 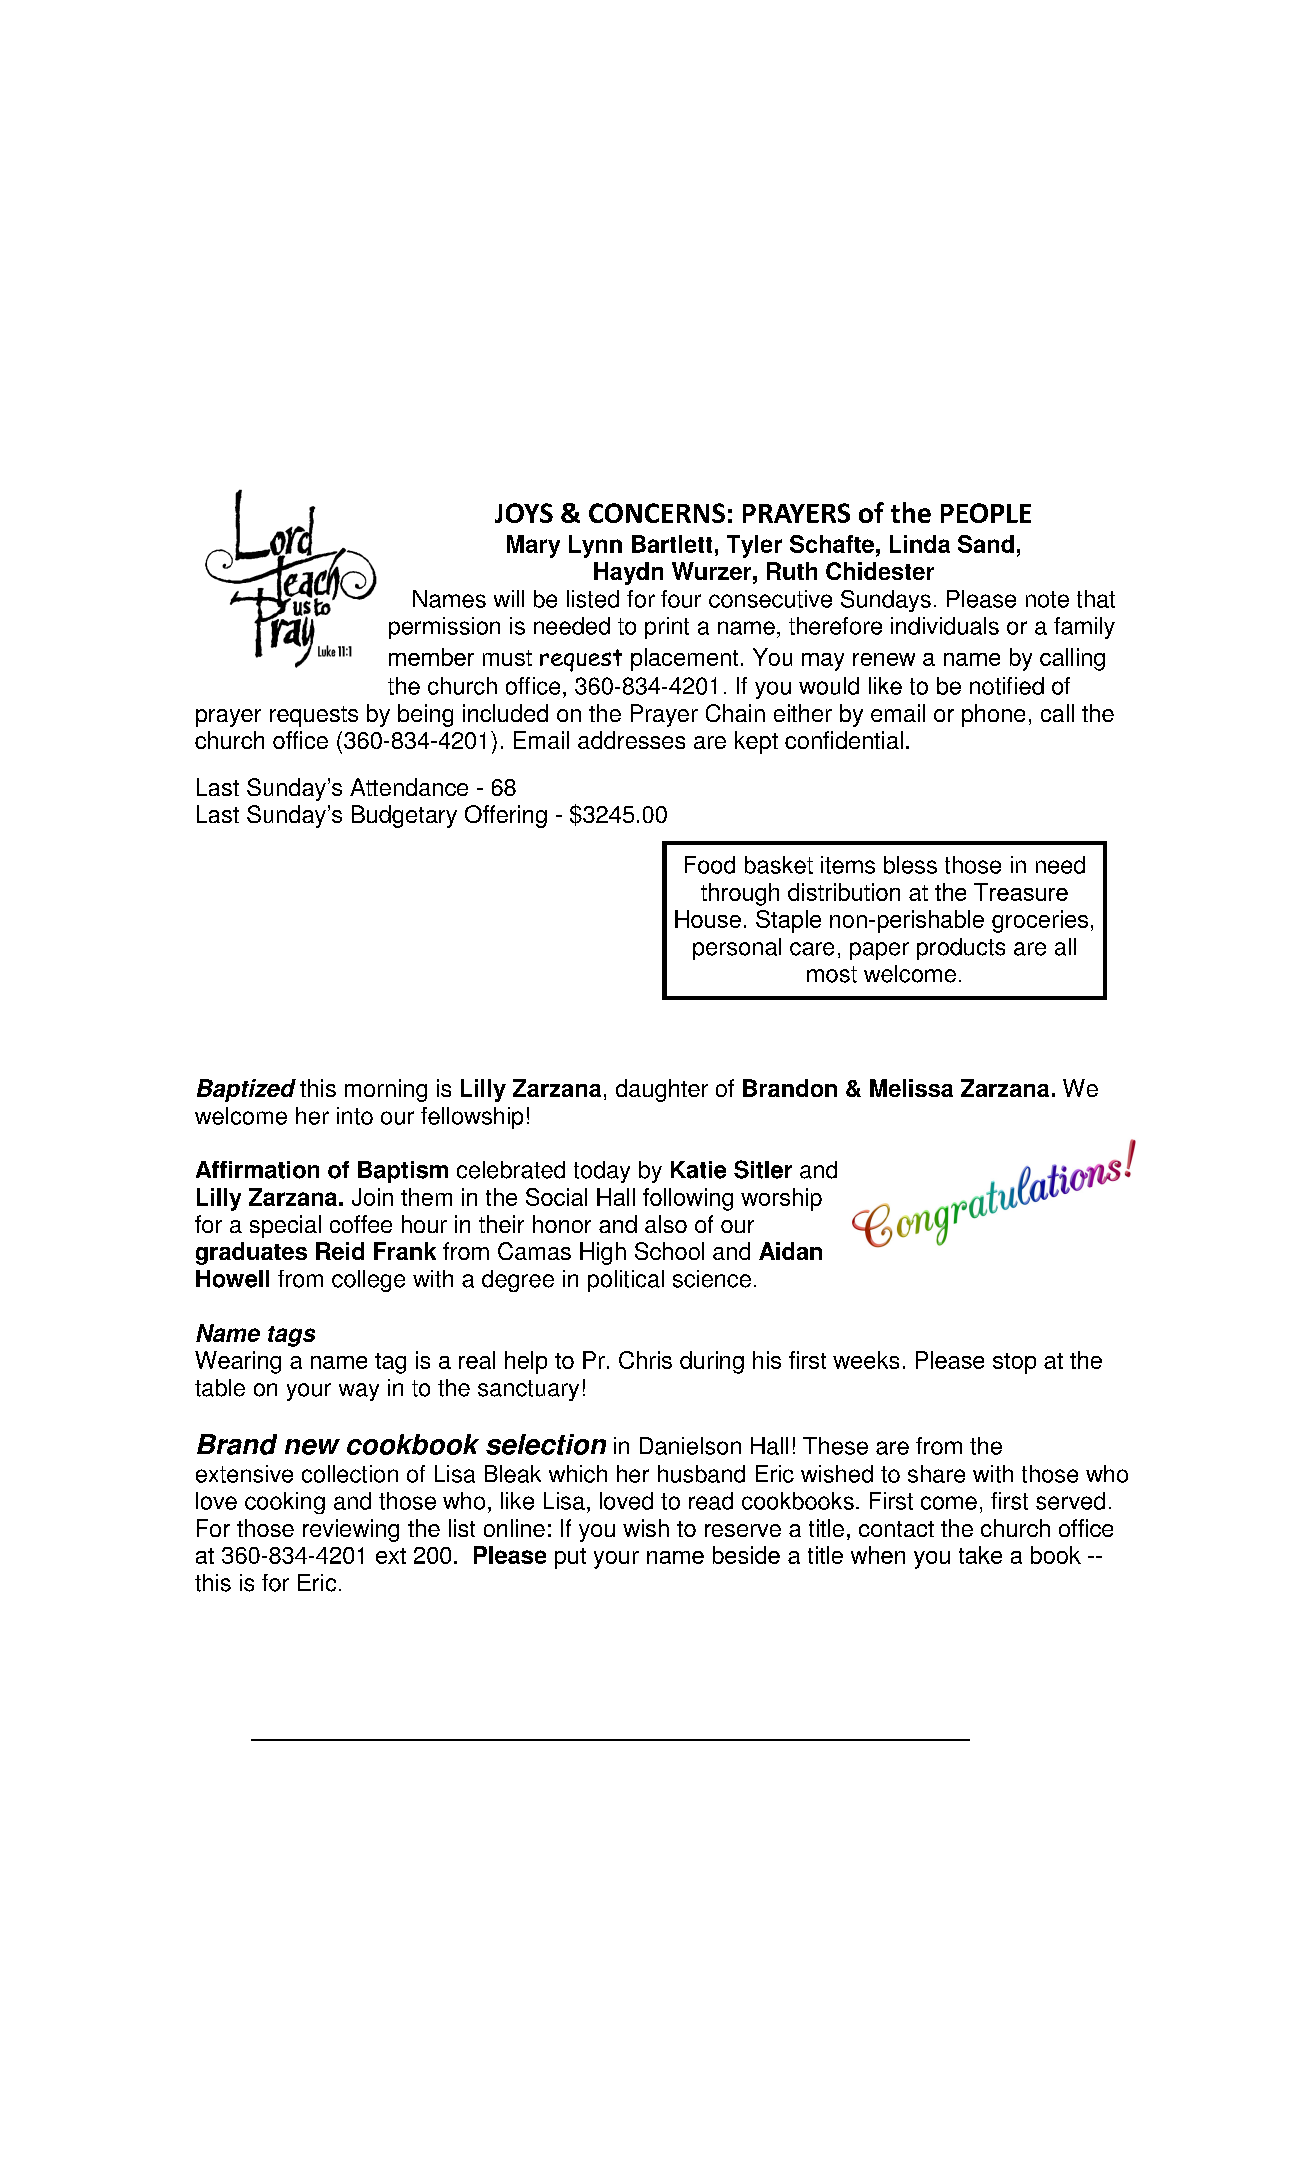 What do you see at coordinates (368, 1281) in the screenshot?
I see `college` at bounding box center [368, 1281].
